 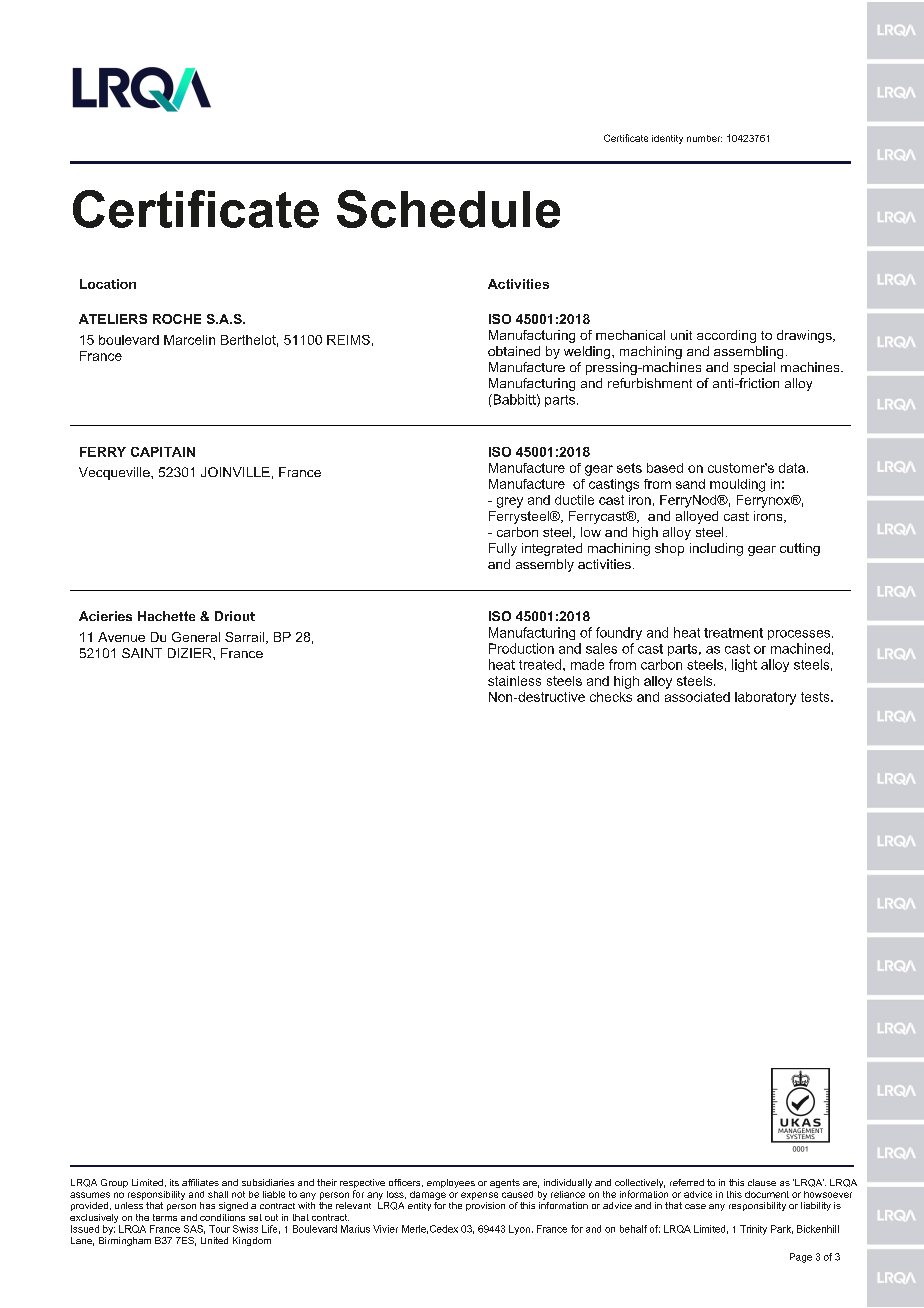 I want to click on Schedule, so click(x=448, y=209).
